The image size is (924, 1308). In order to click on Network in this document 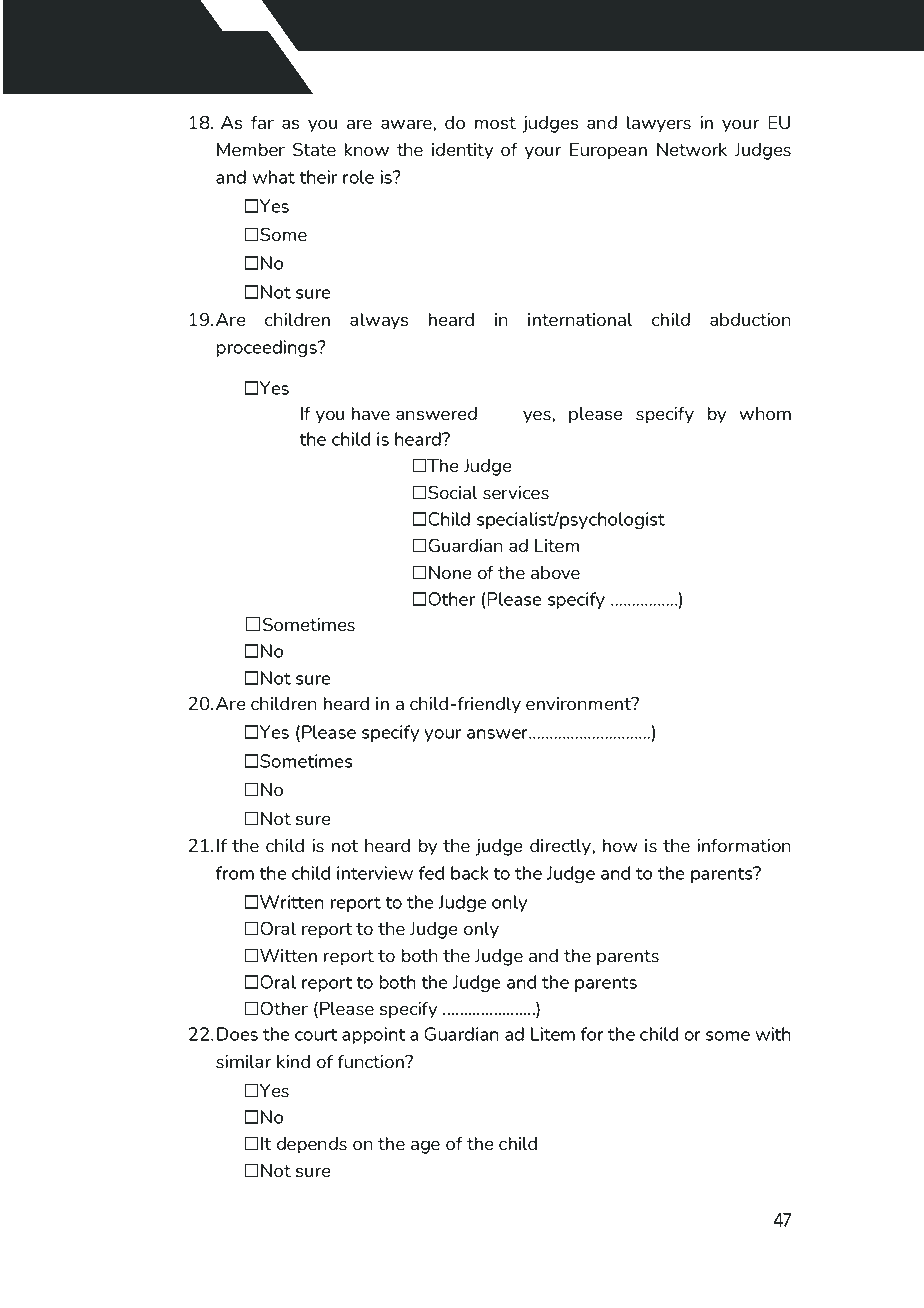, I will do `click(692, 149)`.
